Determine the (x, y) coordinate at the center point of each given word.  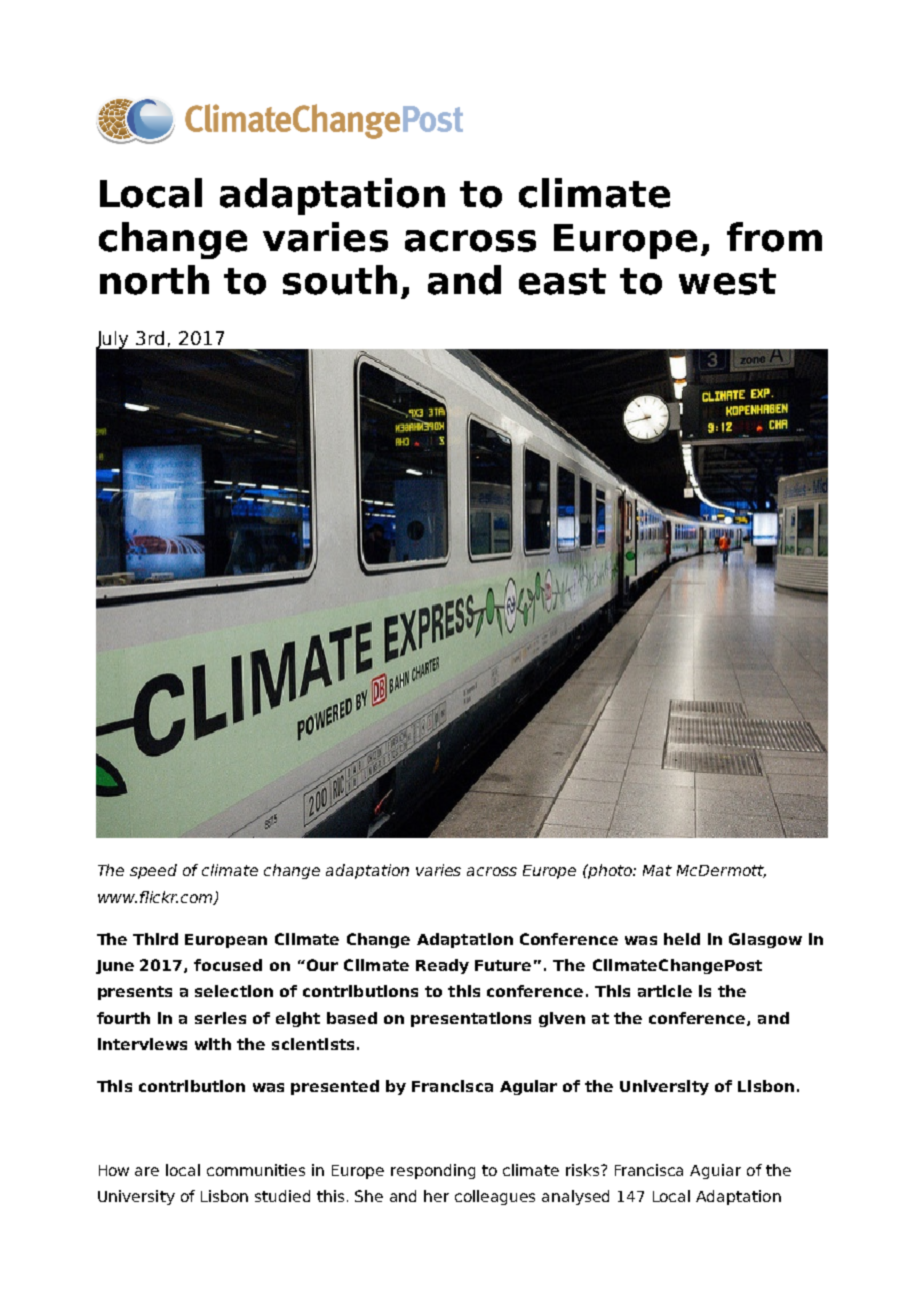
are (147, 1171)
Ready (442, 966)
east (562, 281)
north (154, 280)
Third (155, 939)
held (682, 939)
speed (153, 871)
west (727, 281)
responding (433, 1171)
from (774, 237)
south (340, 280)
